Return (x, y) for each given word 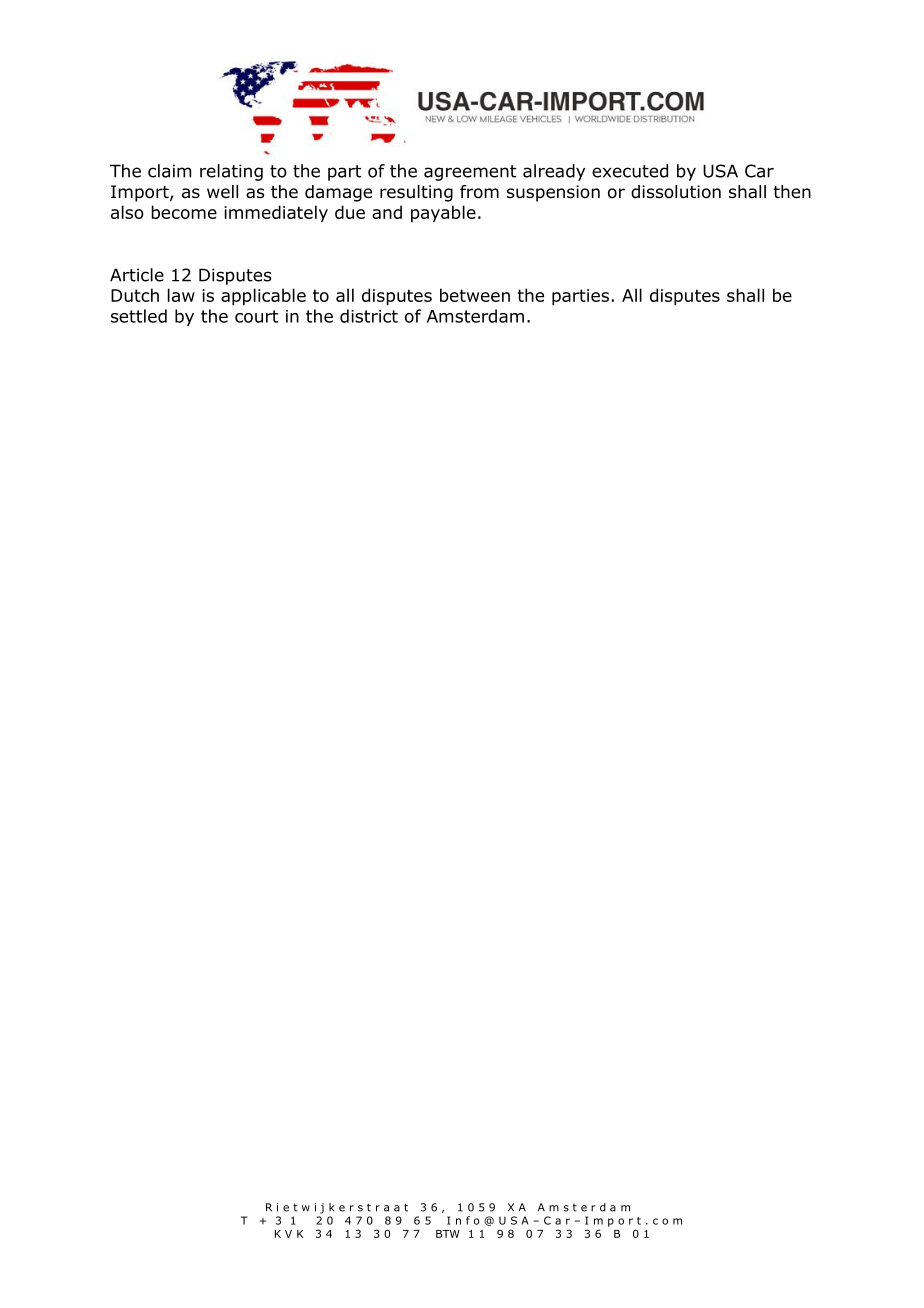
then (792, 192)
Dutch (135, 295)
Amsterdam (475, 316)
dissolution (676, 192)
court (256, 316)
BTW (448, 1234)
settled (139, 316)
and (387, 212)
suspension (553, 193)
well (222, 191)
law (181, 295)
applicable (263, 297)
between (475, 295)
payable (443, 214)
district (369, 316)
